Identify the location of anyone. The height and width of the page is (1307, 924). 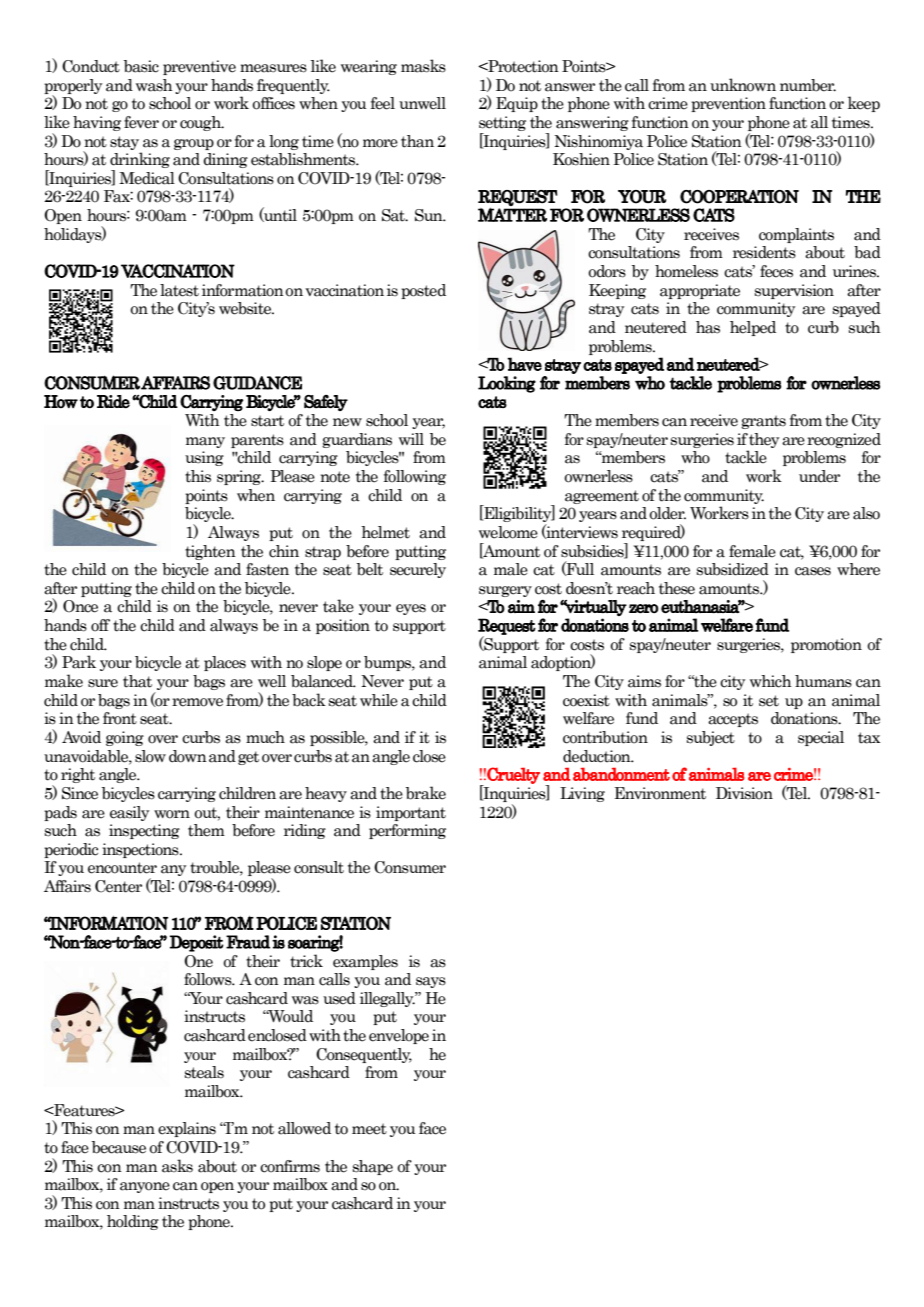
(145, 1187).
